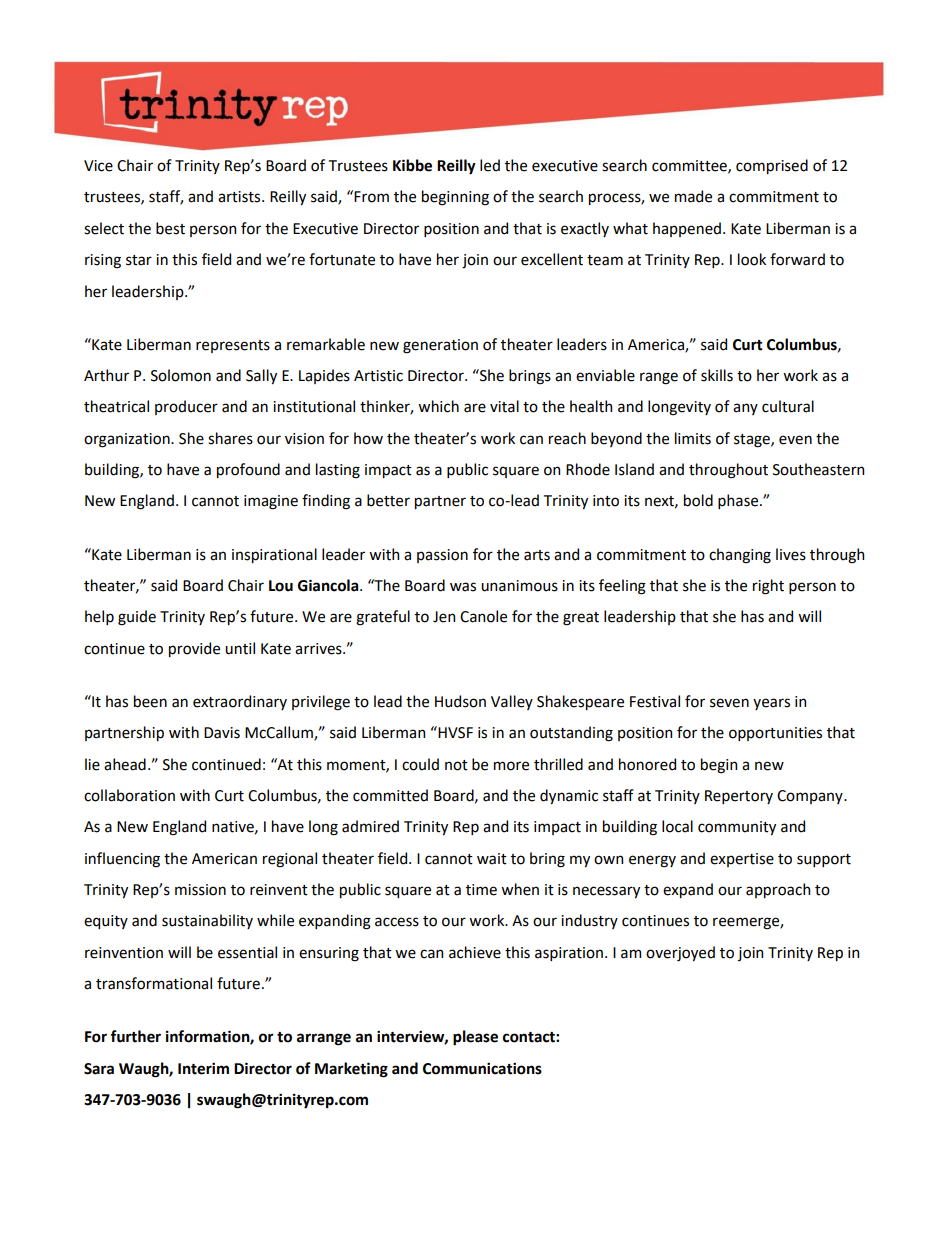 The width and height of the screenshot is (952, 1233). I want to click on From, so click(371, 197).
